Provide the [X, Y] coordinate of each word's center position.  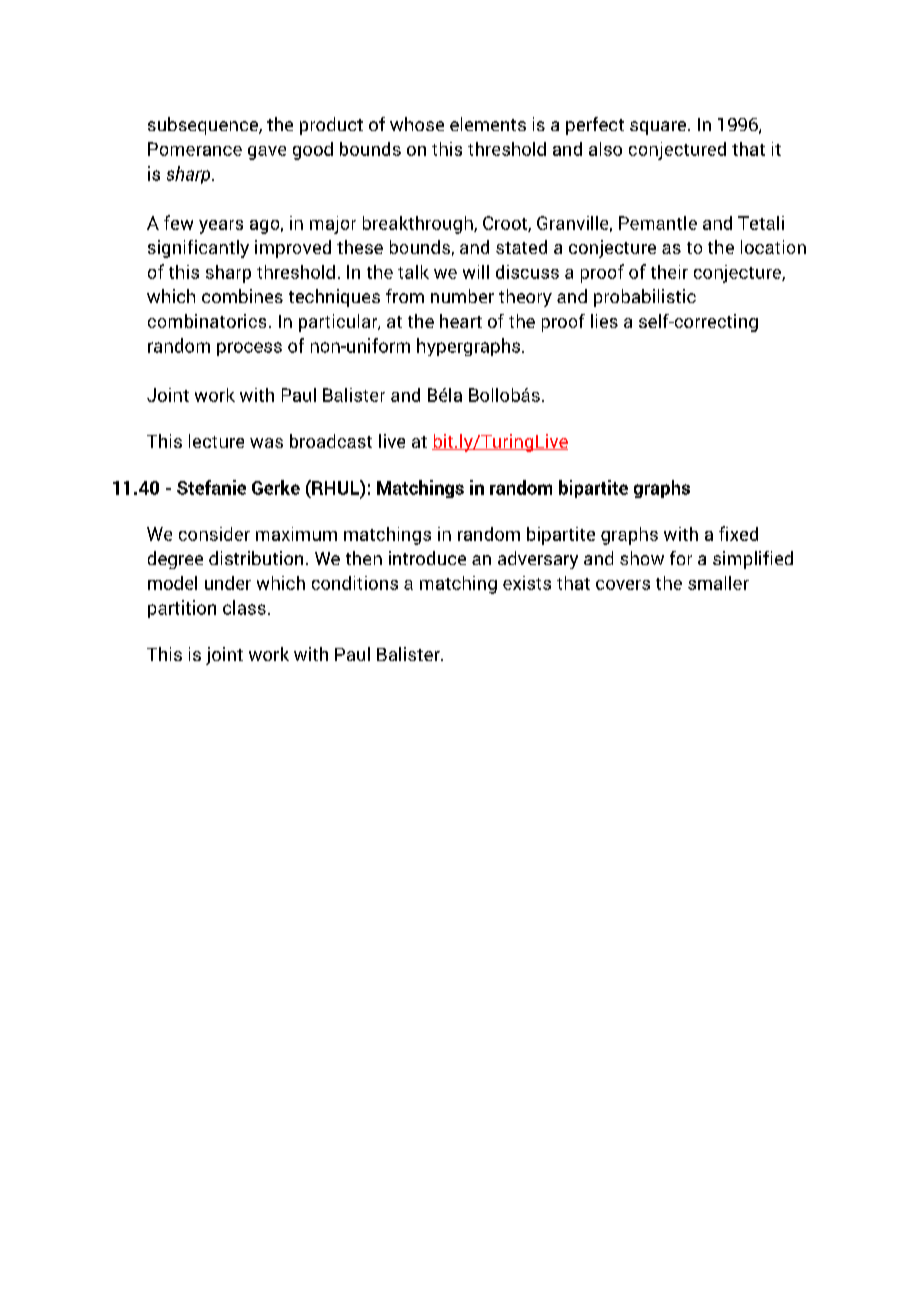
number [462, 296]
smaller [718, 583]
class [244, 607]
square [658, 128]
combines [242, 296]
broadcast [331, 441]
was [266, 443]
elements [488, 124]
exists [527, 583]
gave [267, 153]
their [669, 272]
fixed [738, 533]
